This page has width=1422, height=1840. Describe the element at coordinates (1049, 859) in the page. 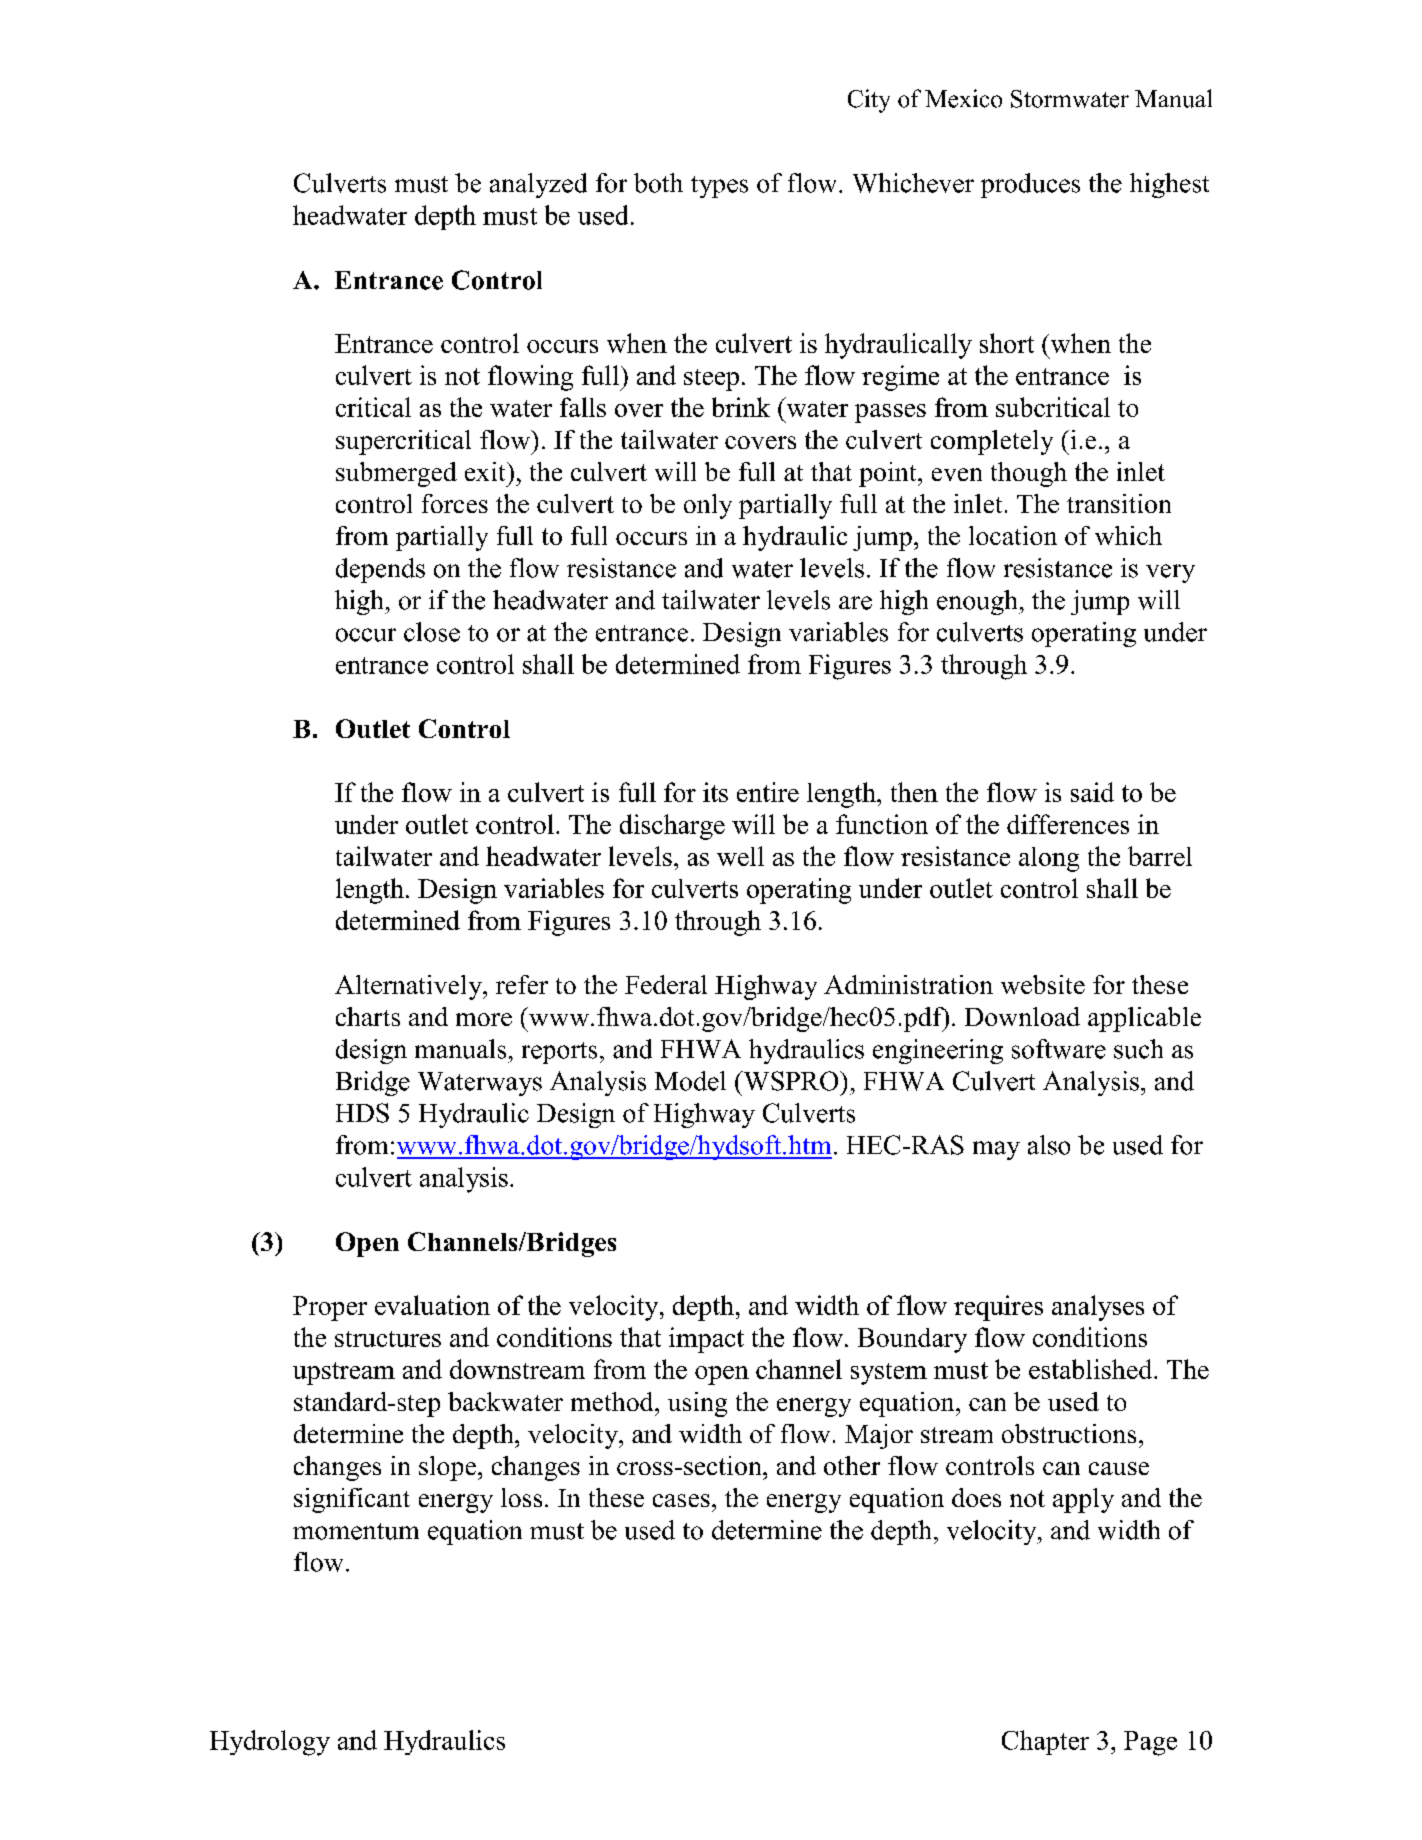

I see `along` at that location.
